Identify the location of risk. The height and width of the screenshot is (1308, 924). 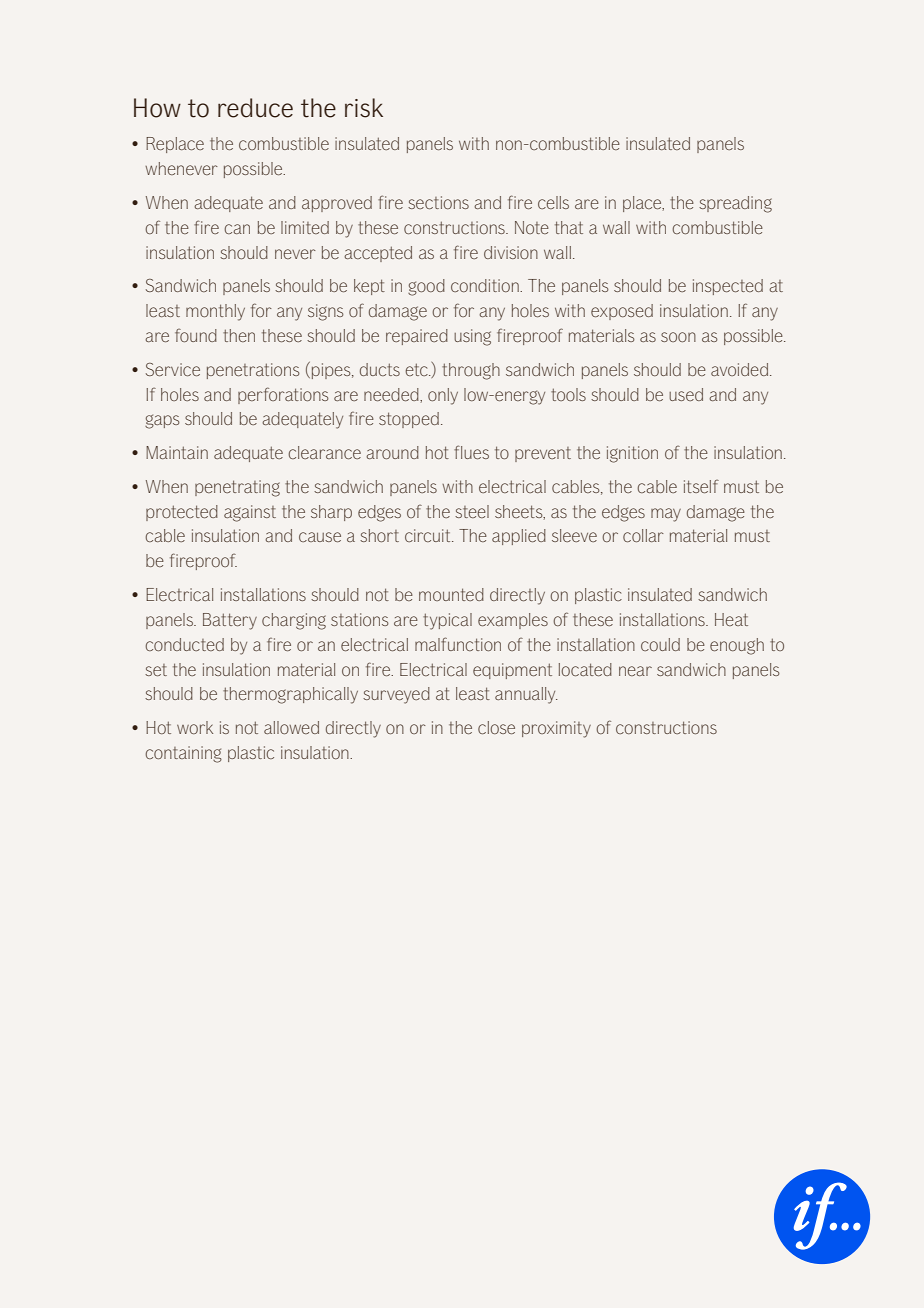
(364, 108).
